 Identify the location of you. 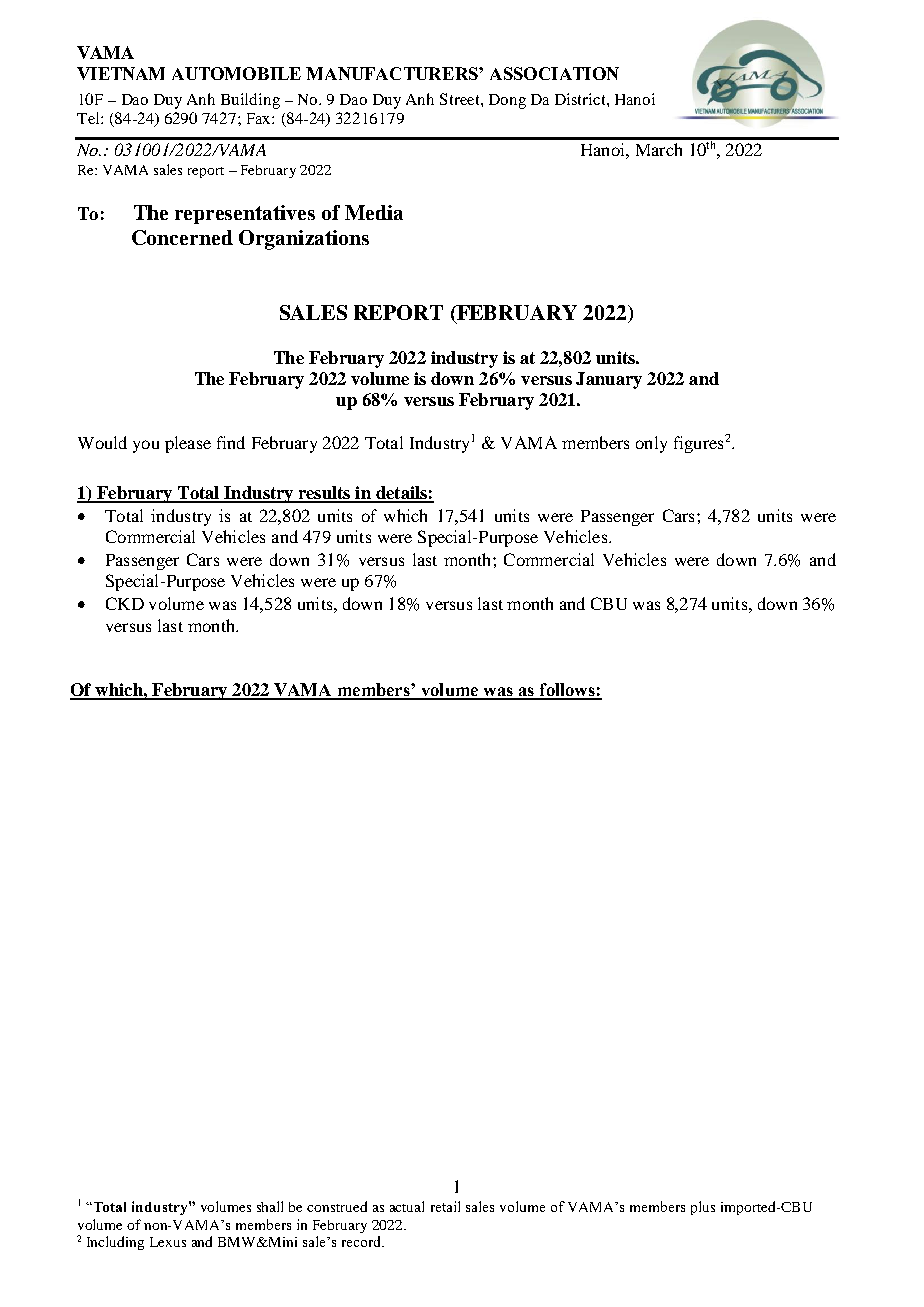
(146, 446).
